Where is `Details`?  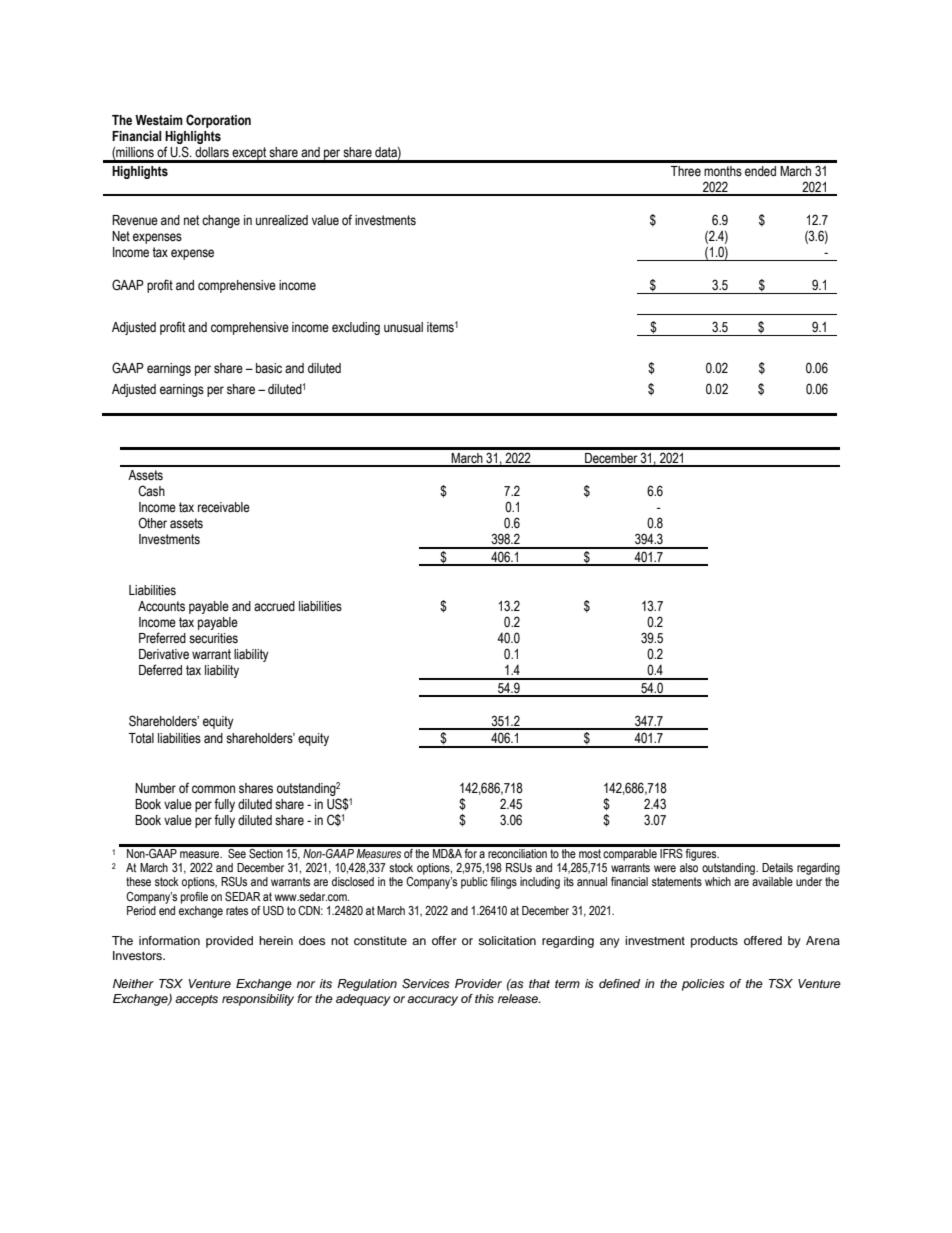 Details is located at coordinates (777, 868).
